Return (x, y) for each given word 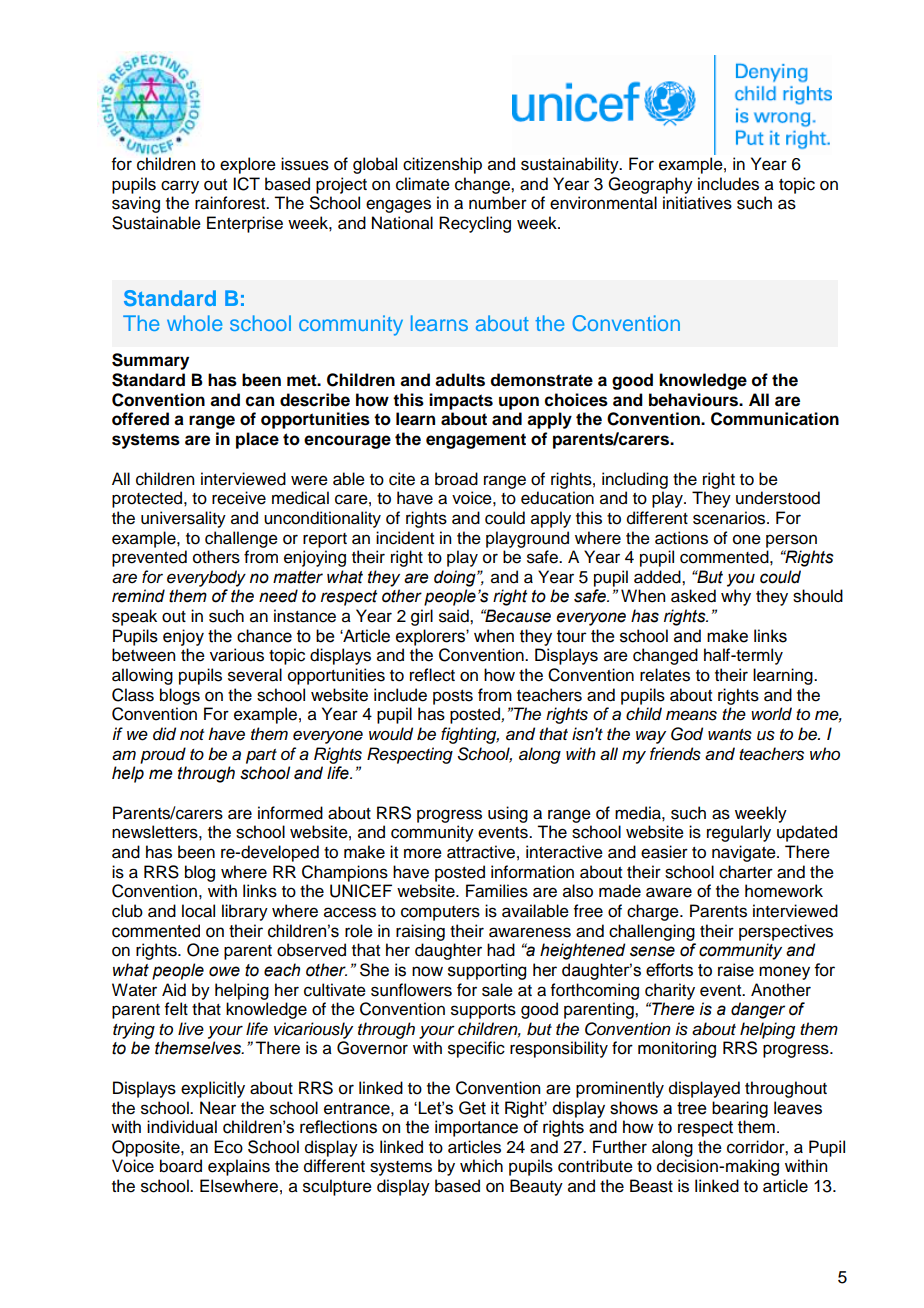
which (481, 1166)
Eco (228, 1147)
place (257, 440)
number (498, 203)
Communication (775, 419)
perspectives (786, 932)
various (237, 655)
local (198, 911)
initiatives (697, 203)
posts (453, 697)
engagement (476, 441)
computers (440, 913)
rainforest (231, 203)
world (771, 714)
